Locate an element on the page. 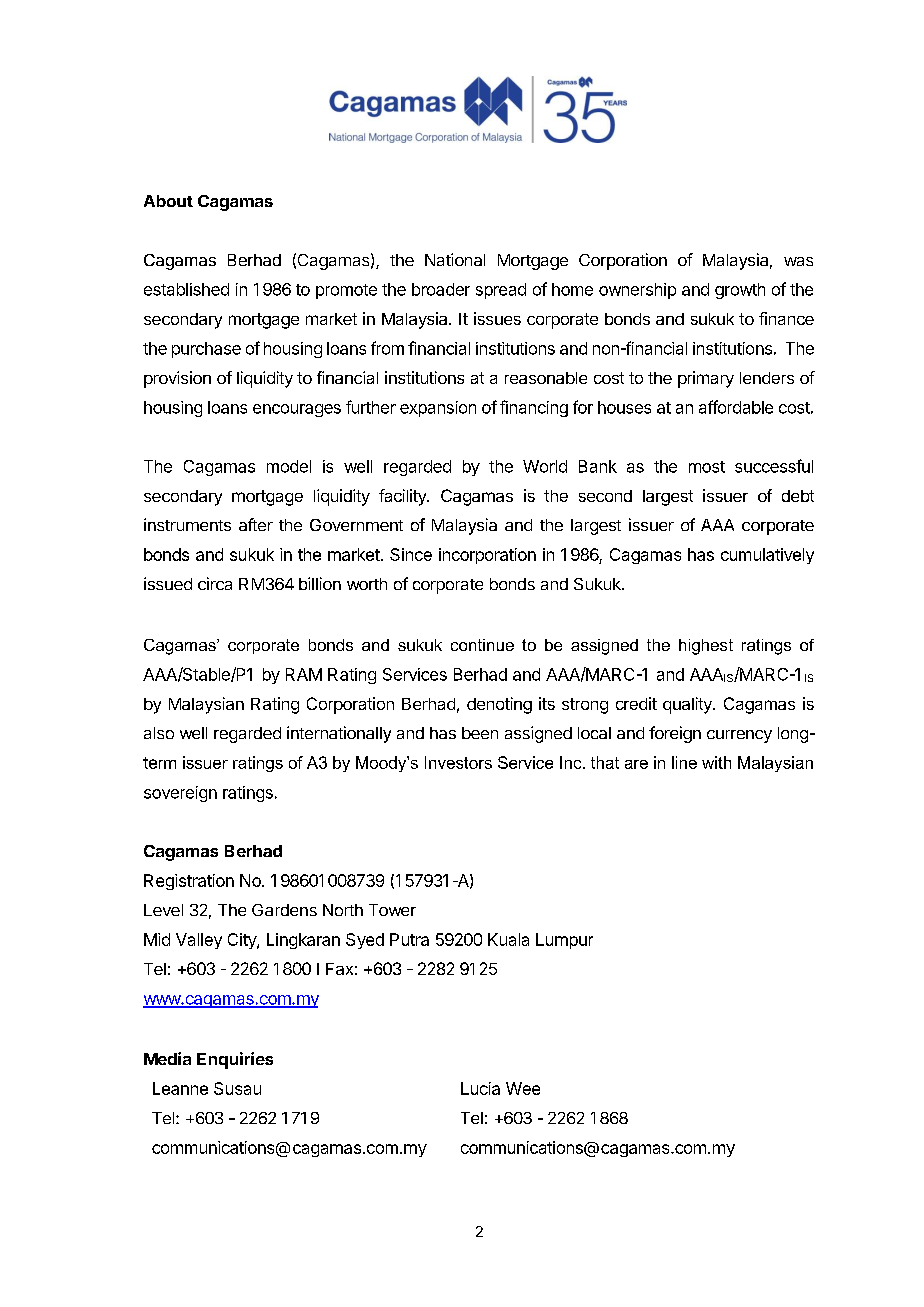 The width and height of the page is (924, 1307). Enquiries is located at coordinates (235, 1060).
